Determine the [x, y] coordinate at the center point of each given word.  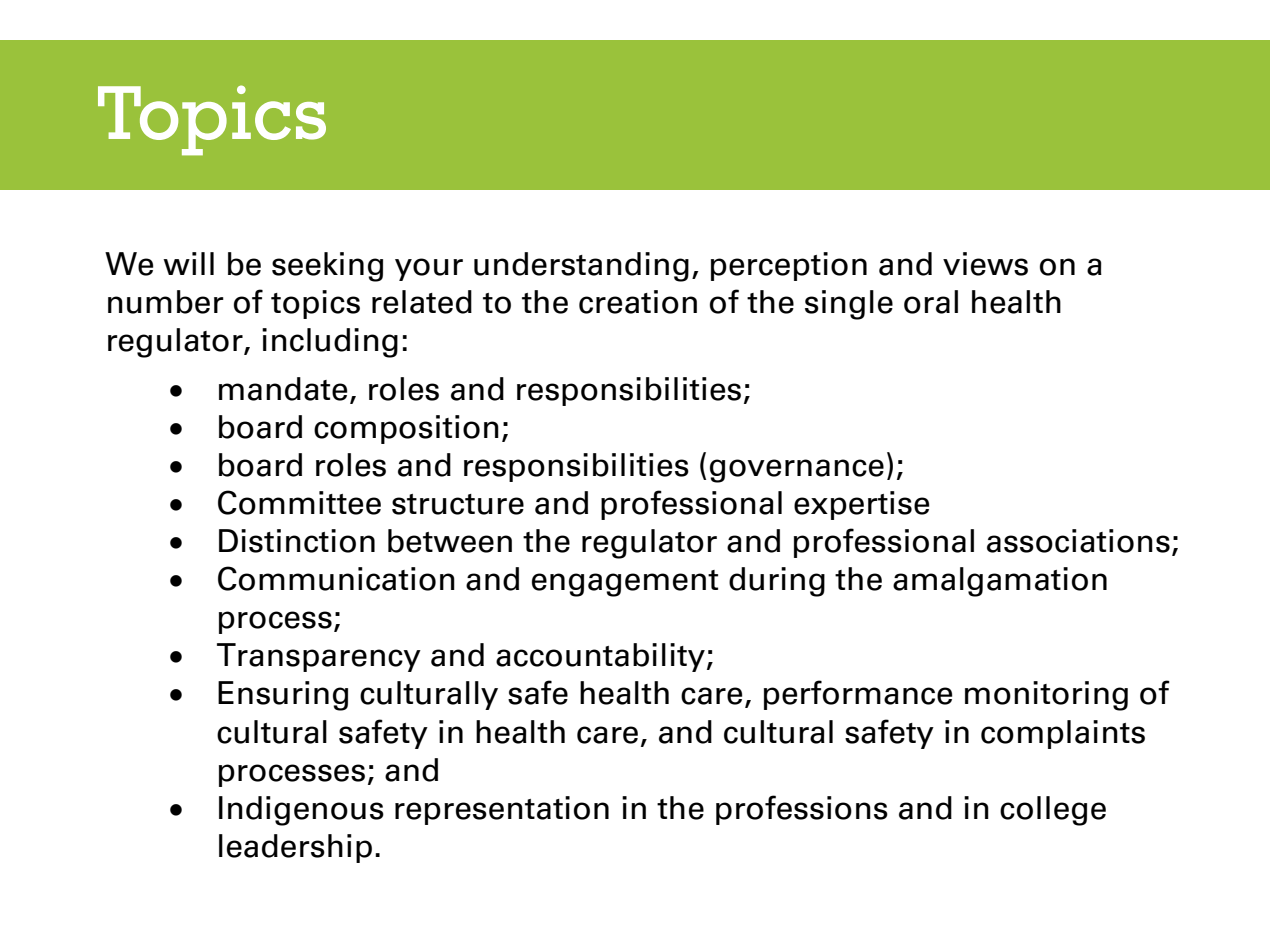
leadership [295, 848]
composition [406, 429]
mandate [283, 389]
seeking [327, 267]
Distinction [297, 541]
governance [797, 471]
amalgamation [1000, 582]
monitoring [1046, 696]
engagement [625, 583]
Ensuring [283, 696]
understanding [581, 267]
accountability [600, 657]
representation [502, 810]
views [985, 264]
